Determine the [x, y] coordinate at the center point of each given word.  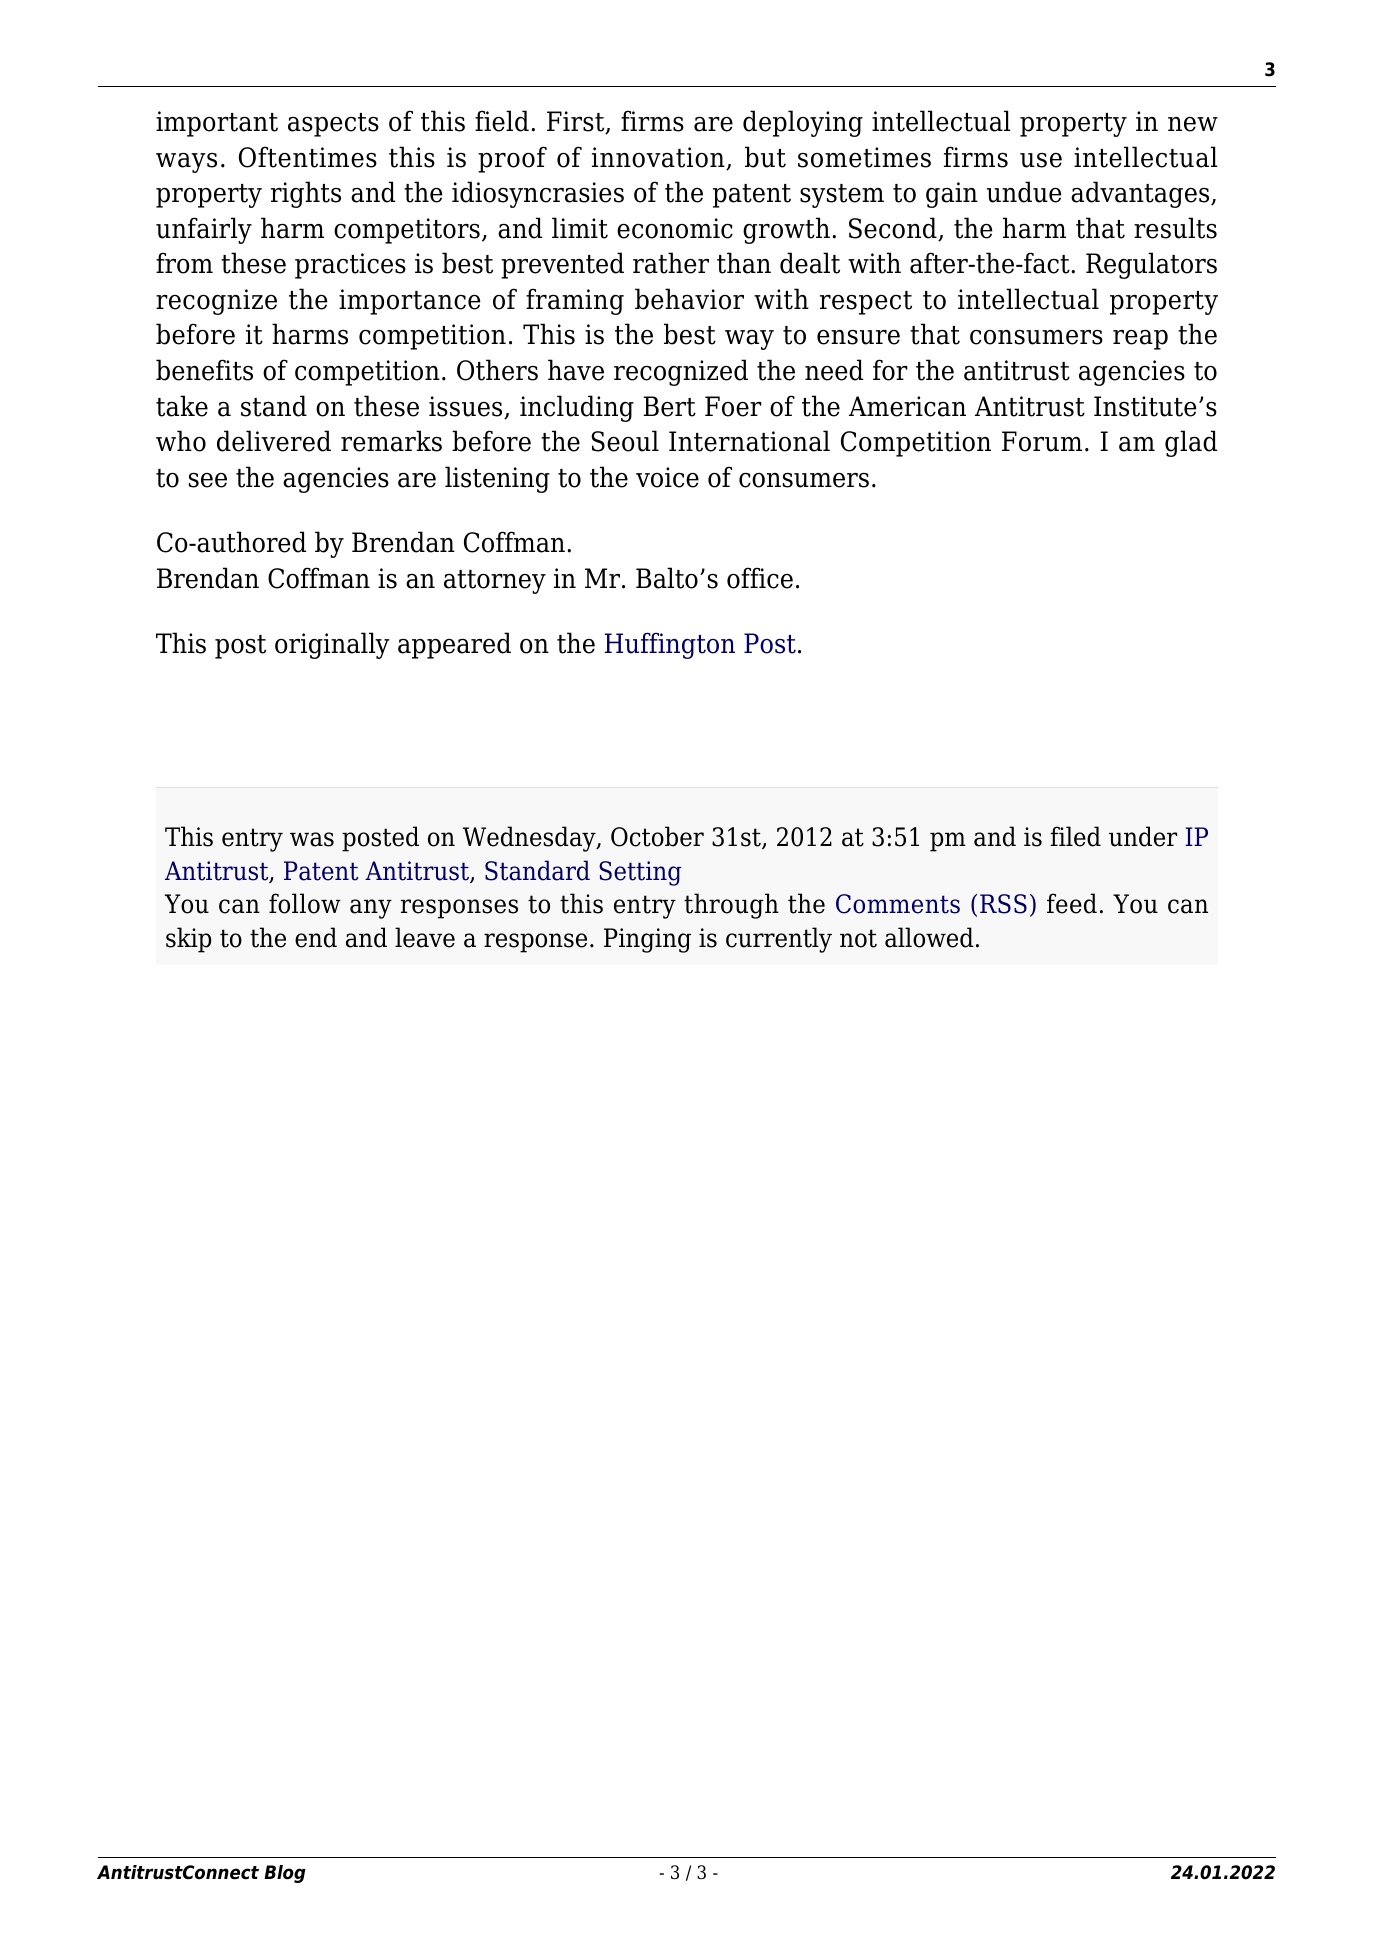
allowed [929, 937]
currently [779, 940]
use [1041, 160]
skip [189, 940]
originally [332, 645]
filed [1076, 836]
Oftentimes [308, 157]
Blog [285, 1874]
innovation [659, 158]
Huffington [670, 646]
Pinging [647, 940]
